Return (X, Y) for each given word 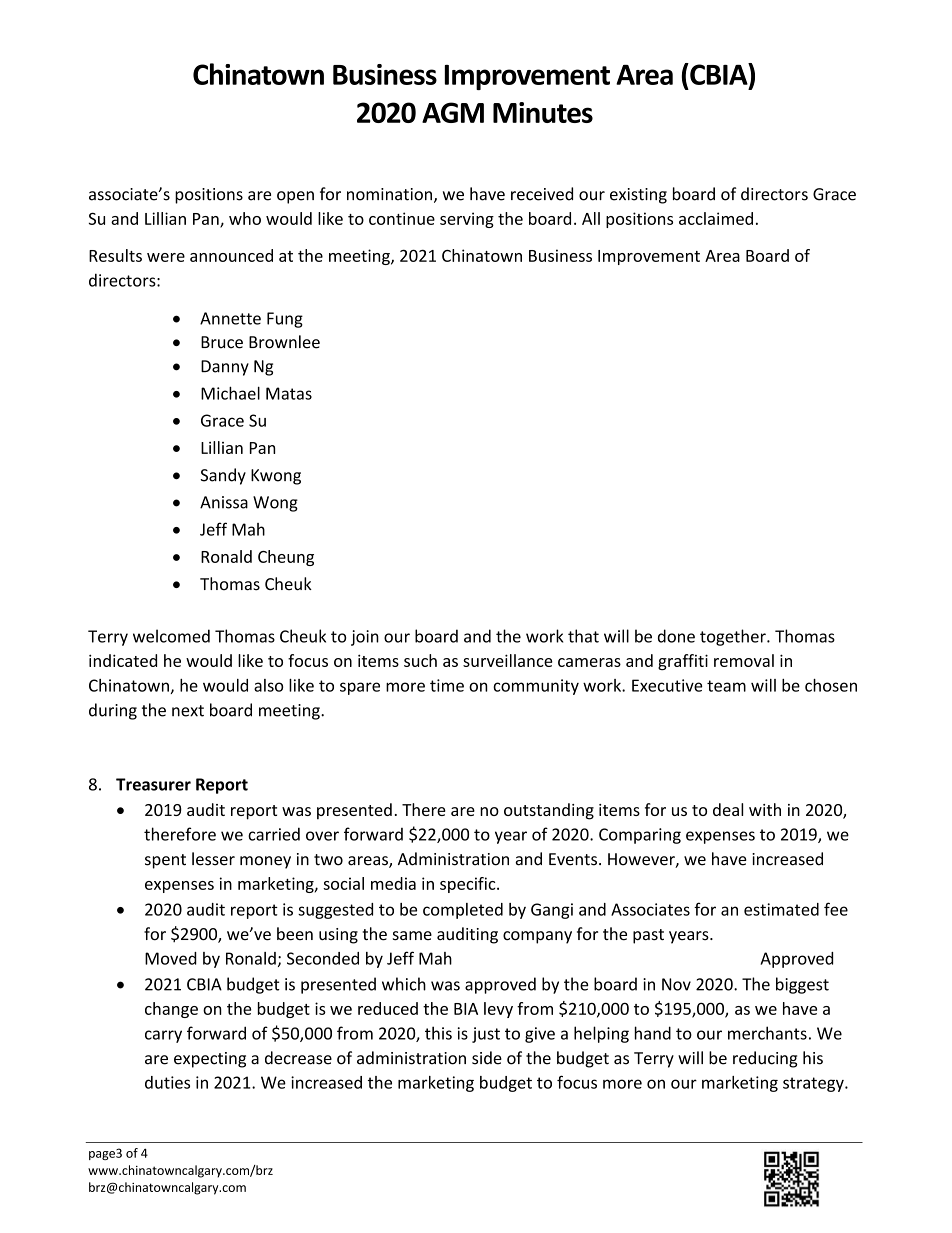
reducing (765, 1059)
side (487, 1058)
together (734, 637)
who (245, 218)
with (765, 809)
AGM (453, 112)
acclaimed (716, 218)
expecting (210, 1060)
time (447, 685)
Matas (289, 393)
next (188, 711)
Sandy (223, 476)
